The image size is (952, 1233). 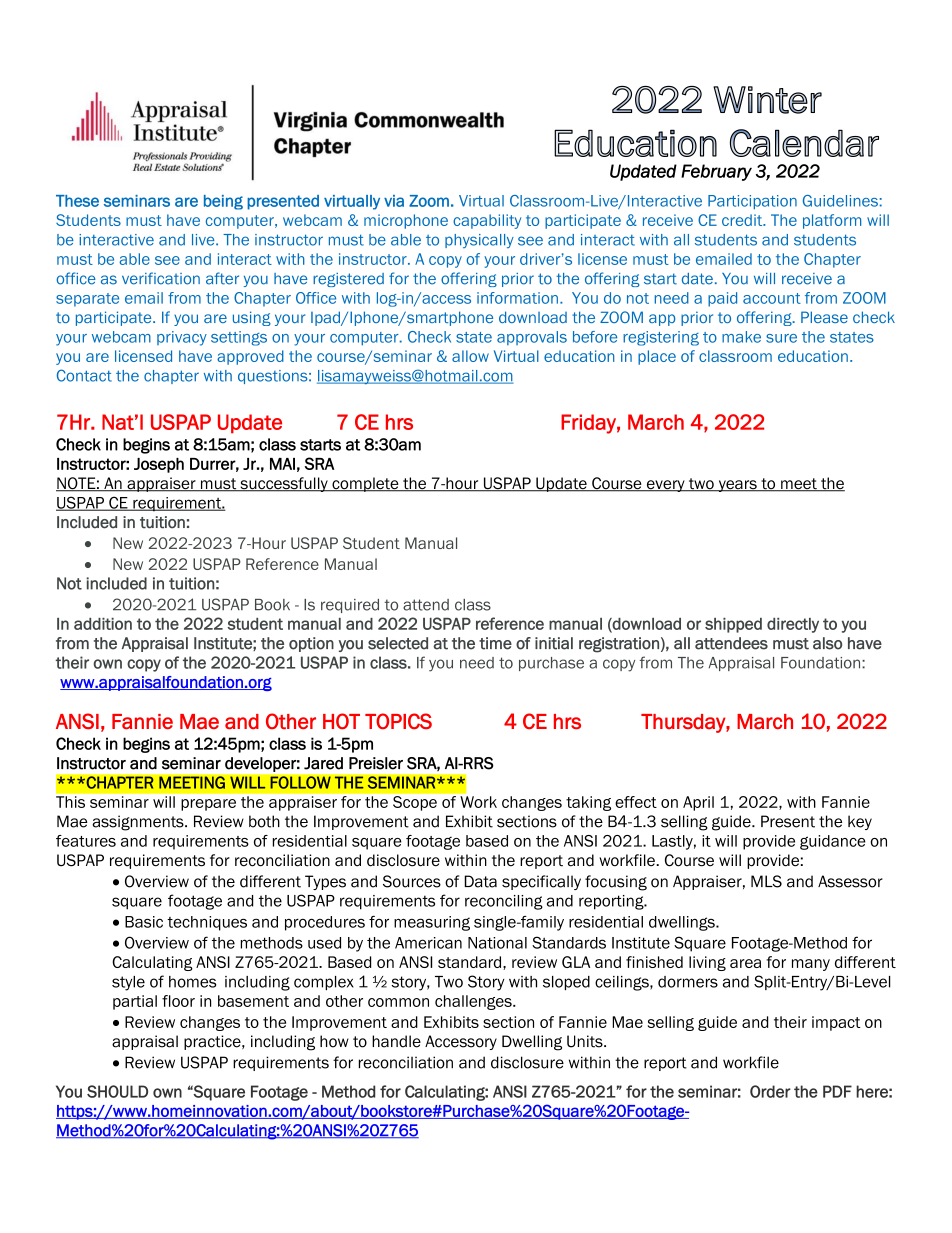 What do you see at coordinates (766, 881) in the document?
I see `MLS` at bounding box center [766, 881].
